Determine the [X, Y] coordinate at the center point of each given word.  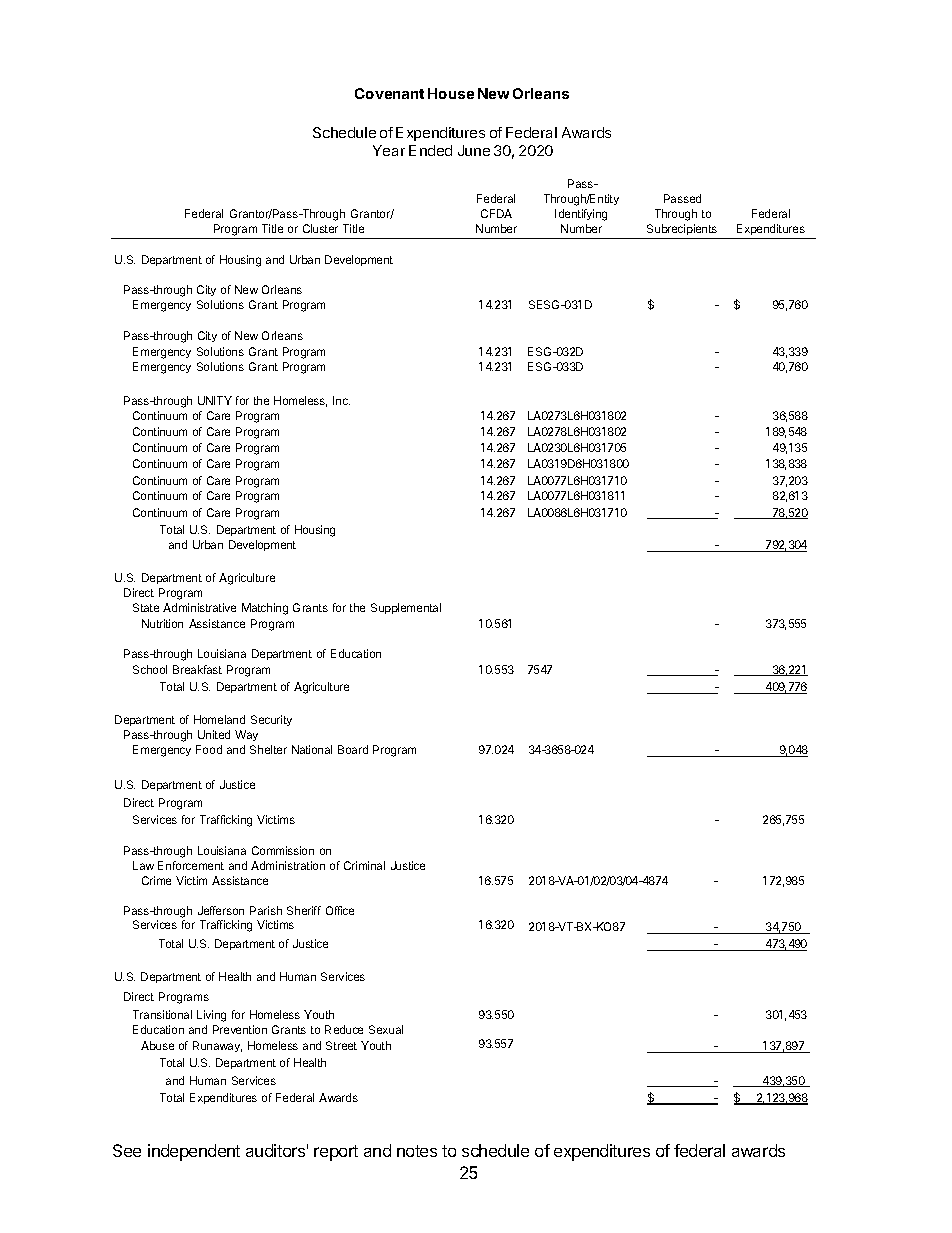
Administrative [199, 607]
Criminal [364, 865]
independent [194, 1152]
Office [340, 910]
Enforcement [191, 865]
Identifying [581, 215]
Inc [341, 400]
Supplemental [406, 608]
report [336, 1153]
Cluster [320, 228]
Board [353, 749]
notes [417, 1151]
